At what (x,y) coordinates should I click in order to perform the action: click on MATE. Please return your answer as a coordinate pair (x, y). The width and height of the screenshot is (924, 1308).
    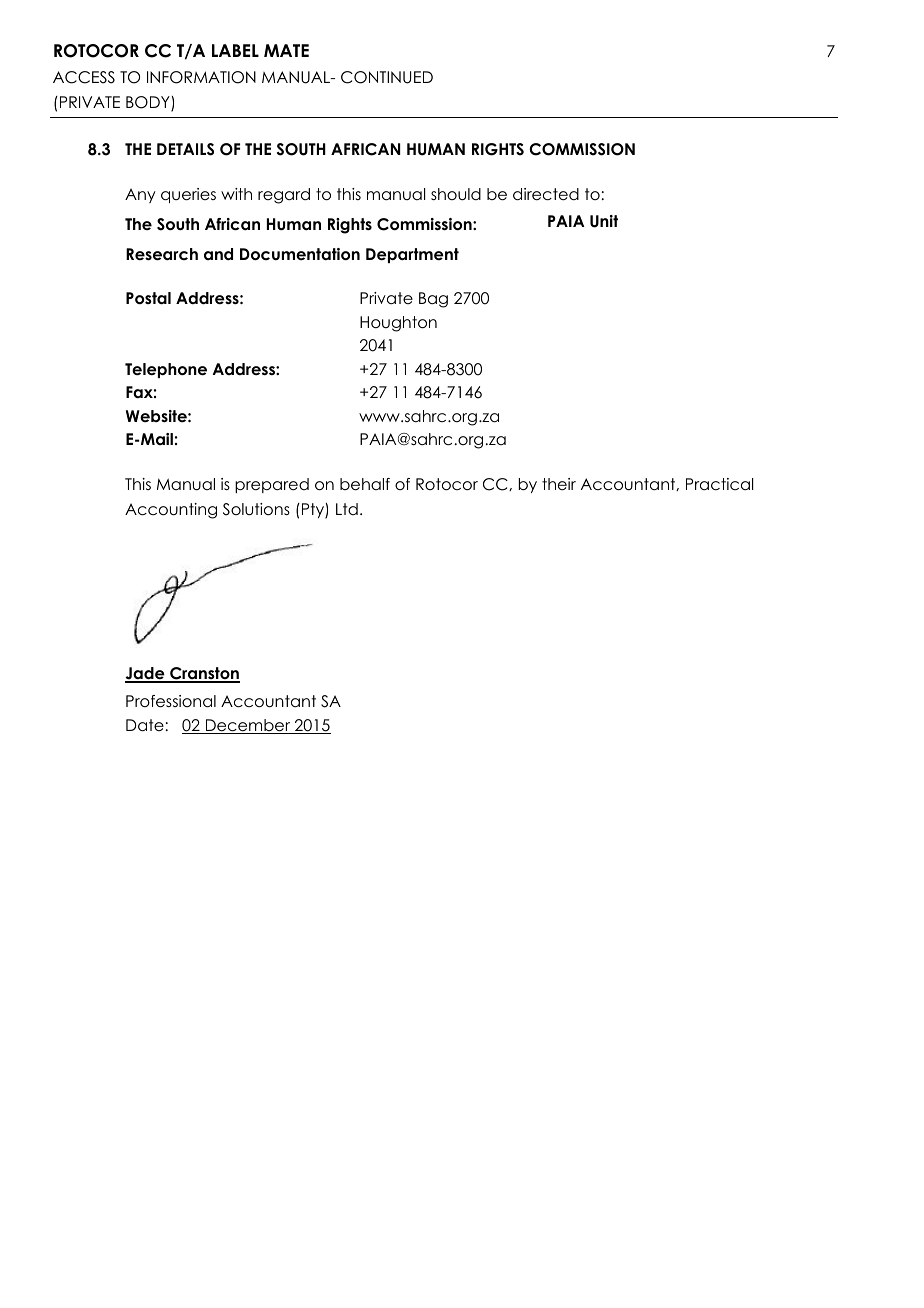
    Looking at the image, I should click on (286, 50).
